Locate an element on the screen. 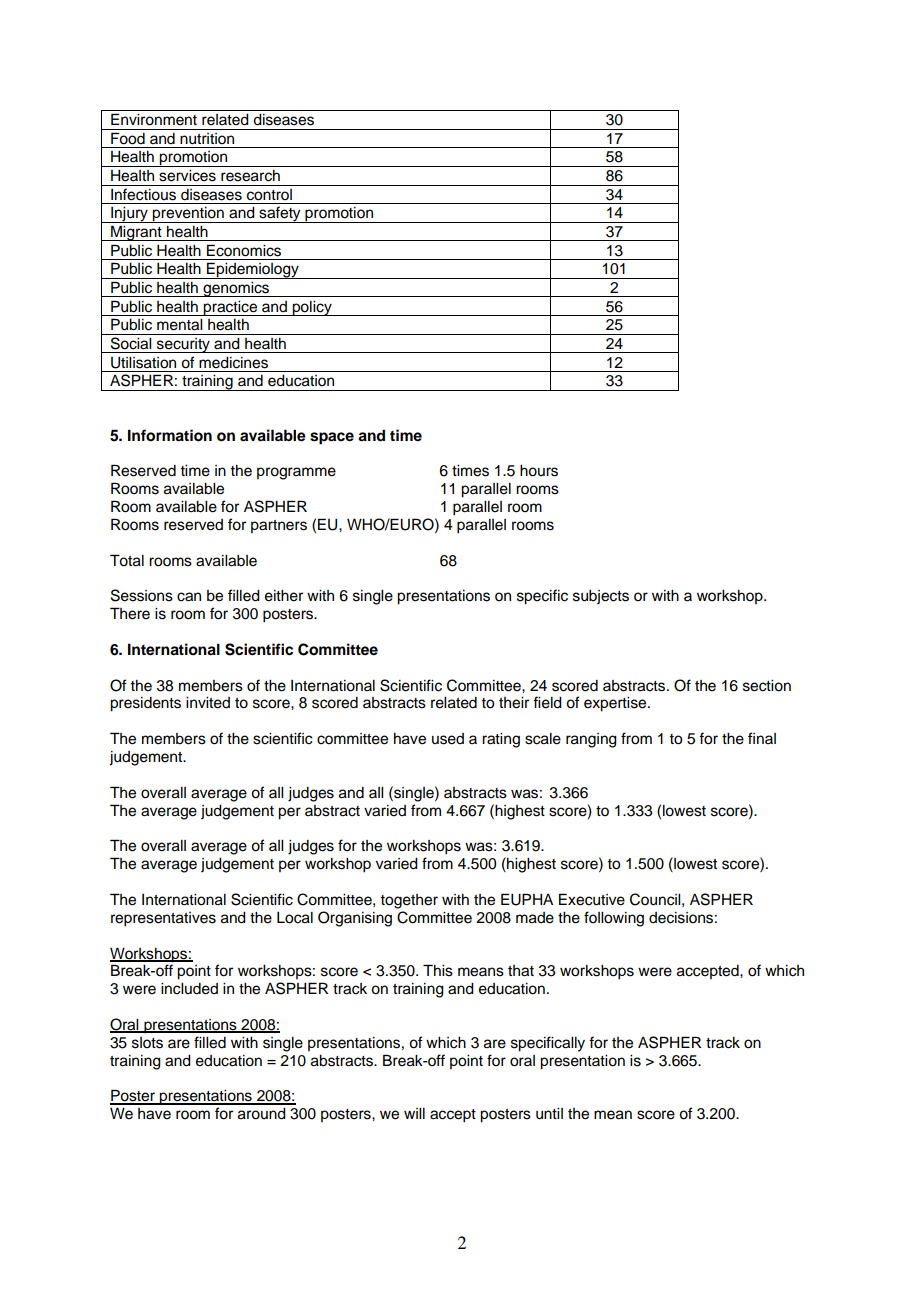 This screenshot has height=1308, width=924. hours is located at coordinates (539, 471).
